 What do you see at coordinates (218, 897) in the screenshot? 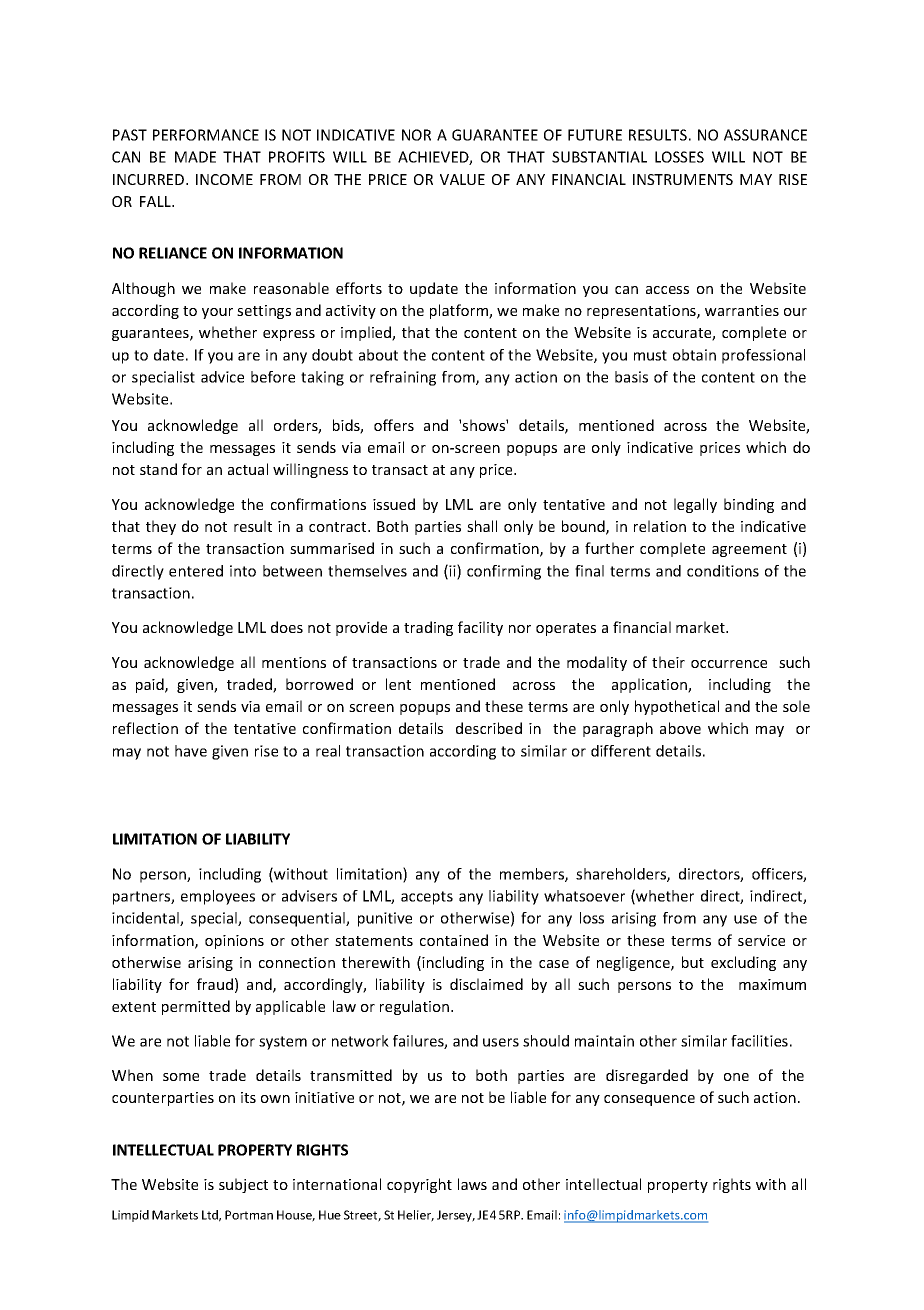
I see `employees` at bounding box center [218, 897].
